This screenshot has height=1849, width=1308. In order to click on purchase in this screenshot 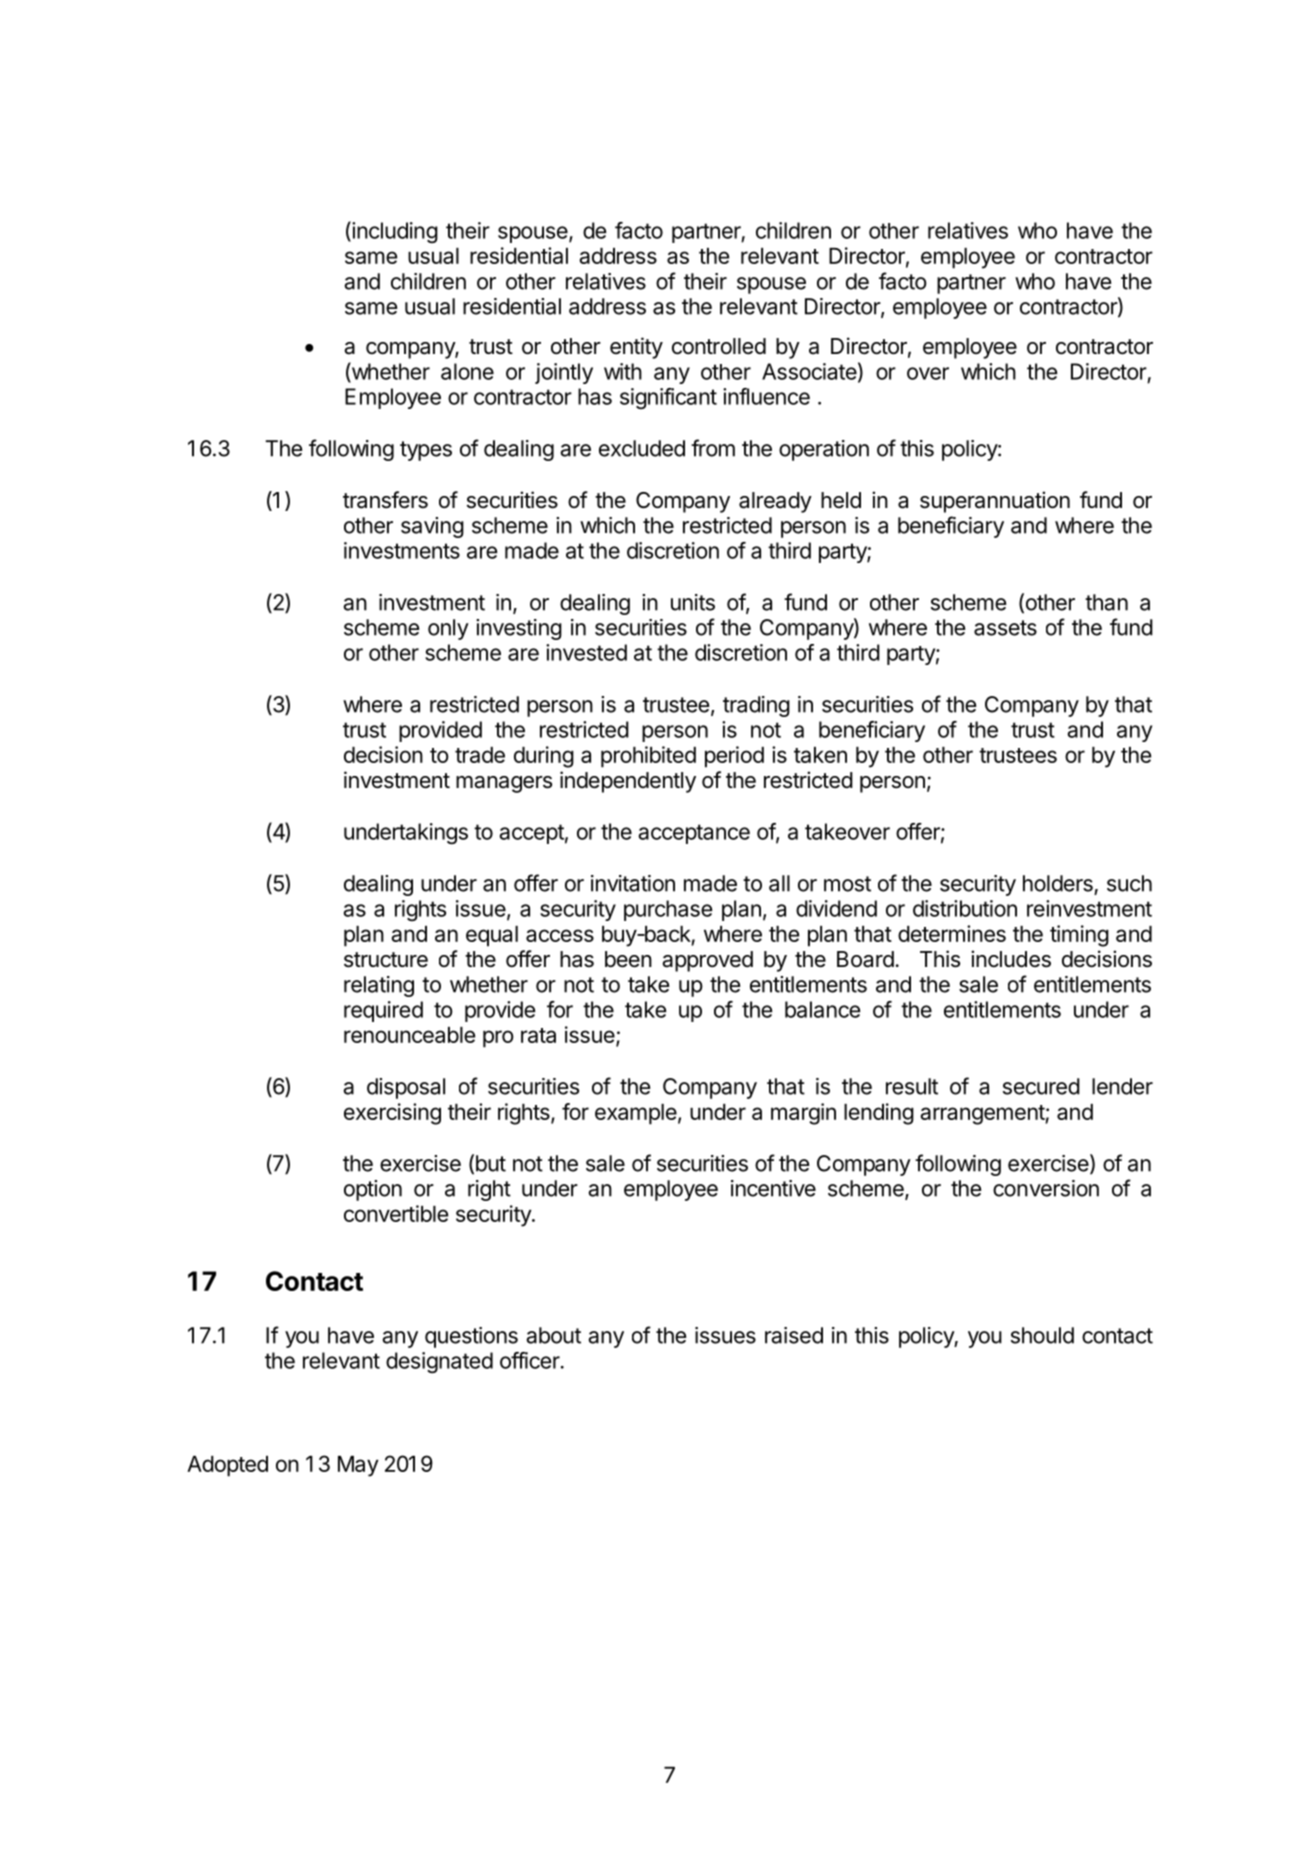, I will do `click(668, 910)`.
